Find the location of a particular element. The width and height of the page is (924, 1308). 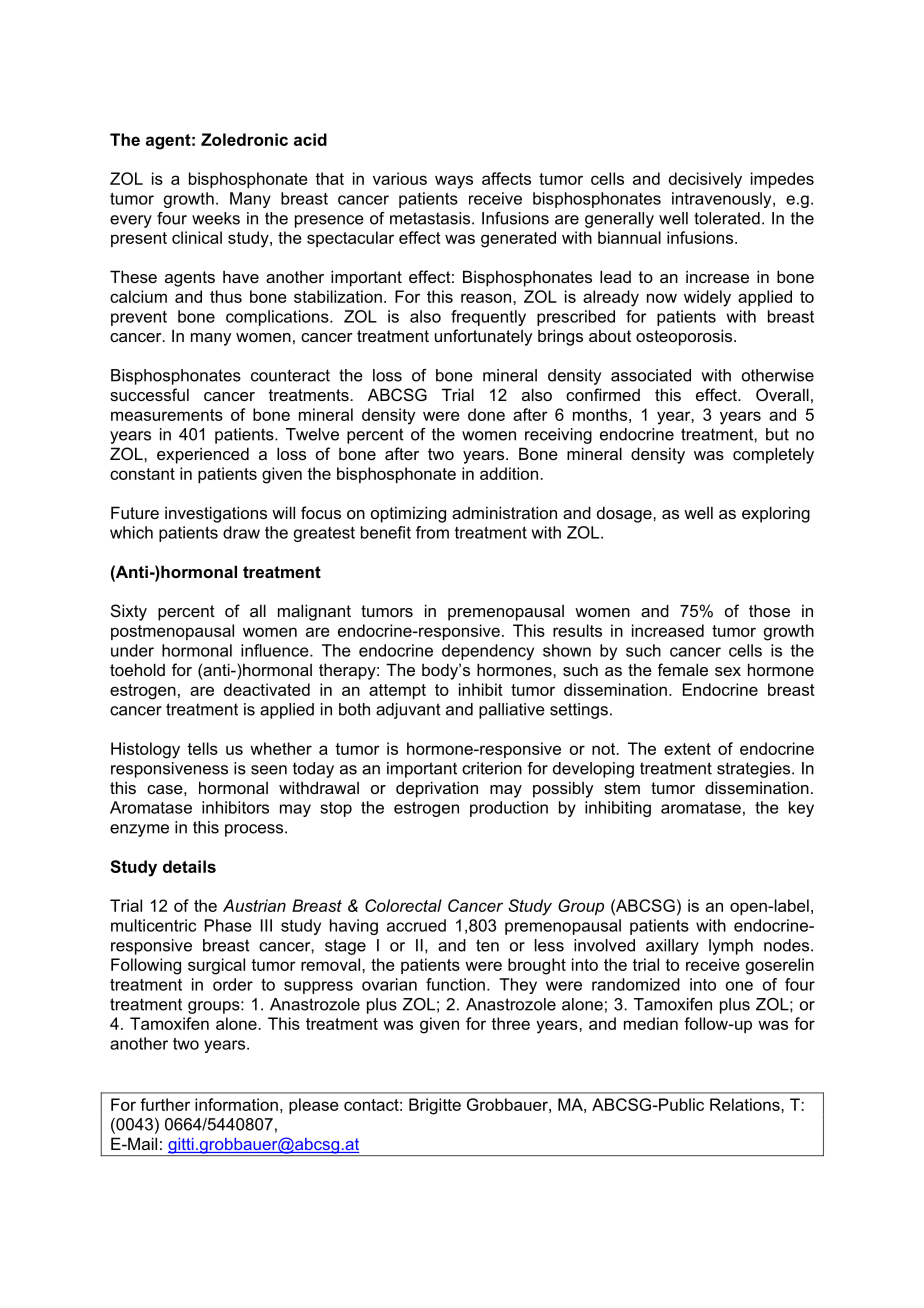

decisively is located at coordinates (705, 180).
